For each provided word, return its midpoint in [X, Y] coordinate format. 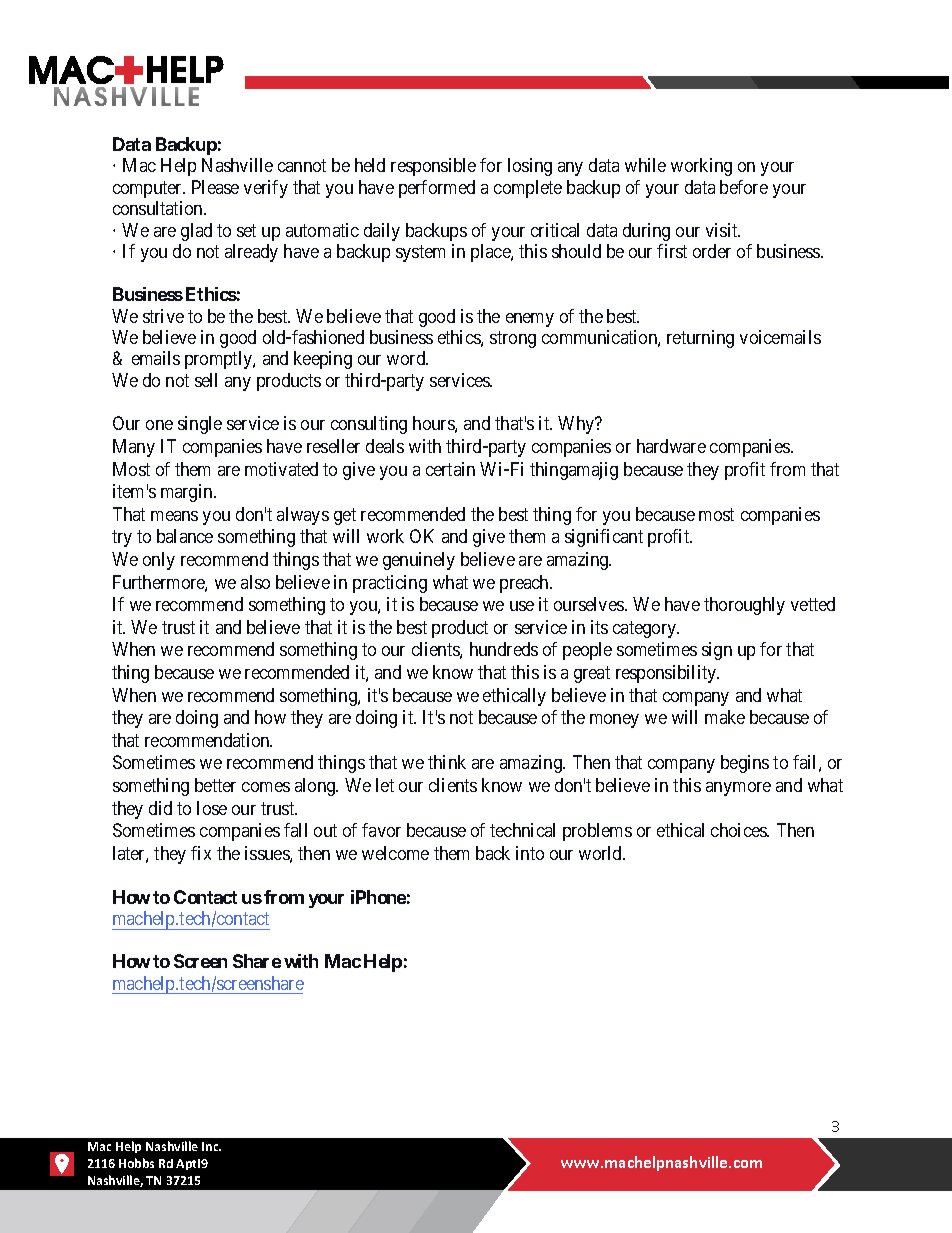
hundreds [504, 649]
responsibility [667, 674]
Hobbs [136, 1163]
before [744, 187]
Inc [211, 1146]
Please [215, 187]
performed [437, 189]
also [255, 582]
